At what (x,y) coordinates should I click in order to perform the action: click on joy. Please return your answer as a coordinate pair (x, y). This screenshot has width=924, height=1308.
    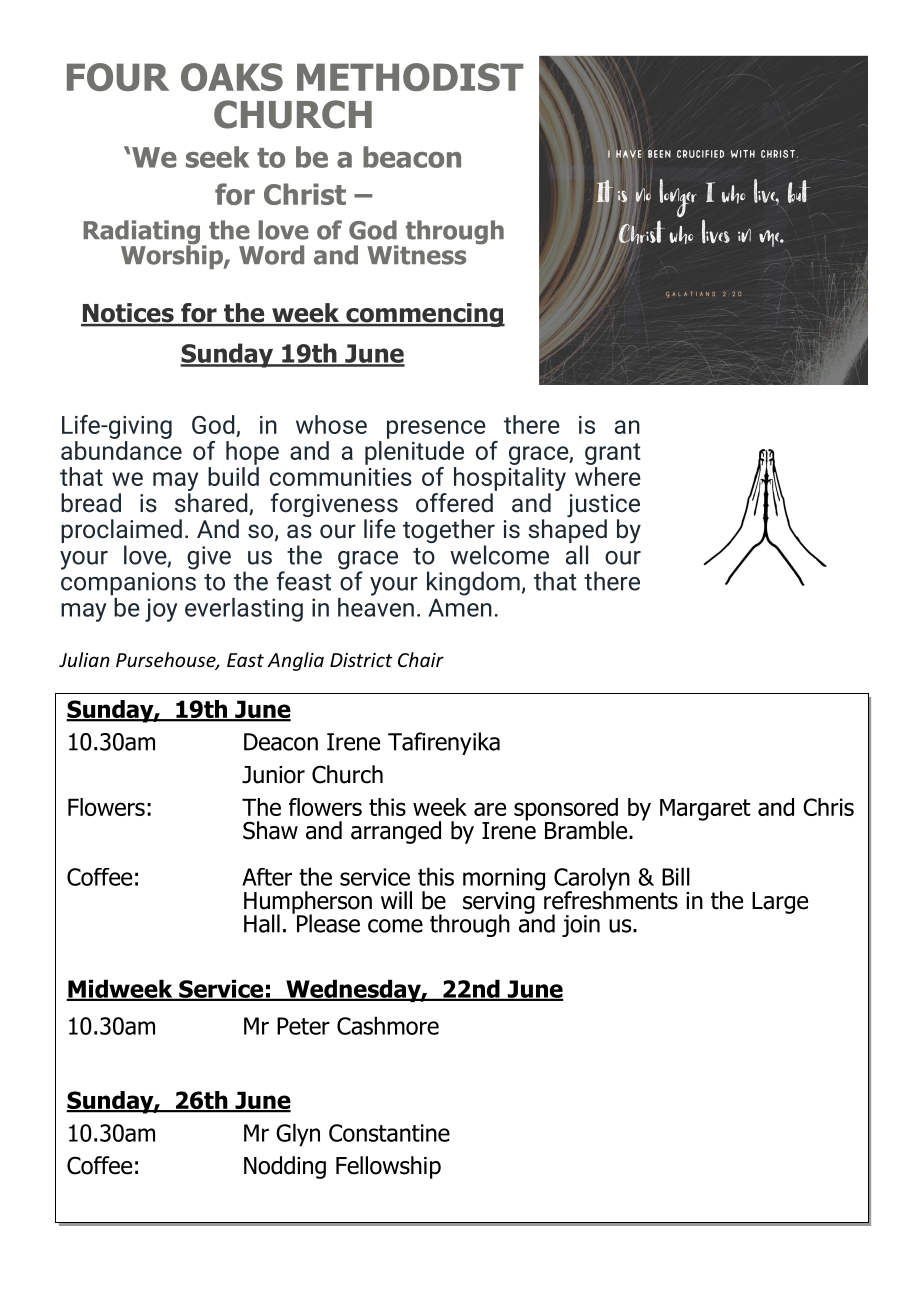
    Looking at the image, I should click on (161, 610).
